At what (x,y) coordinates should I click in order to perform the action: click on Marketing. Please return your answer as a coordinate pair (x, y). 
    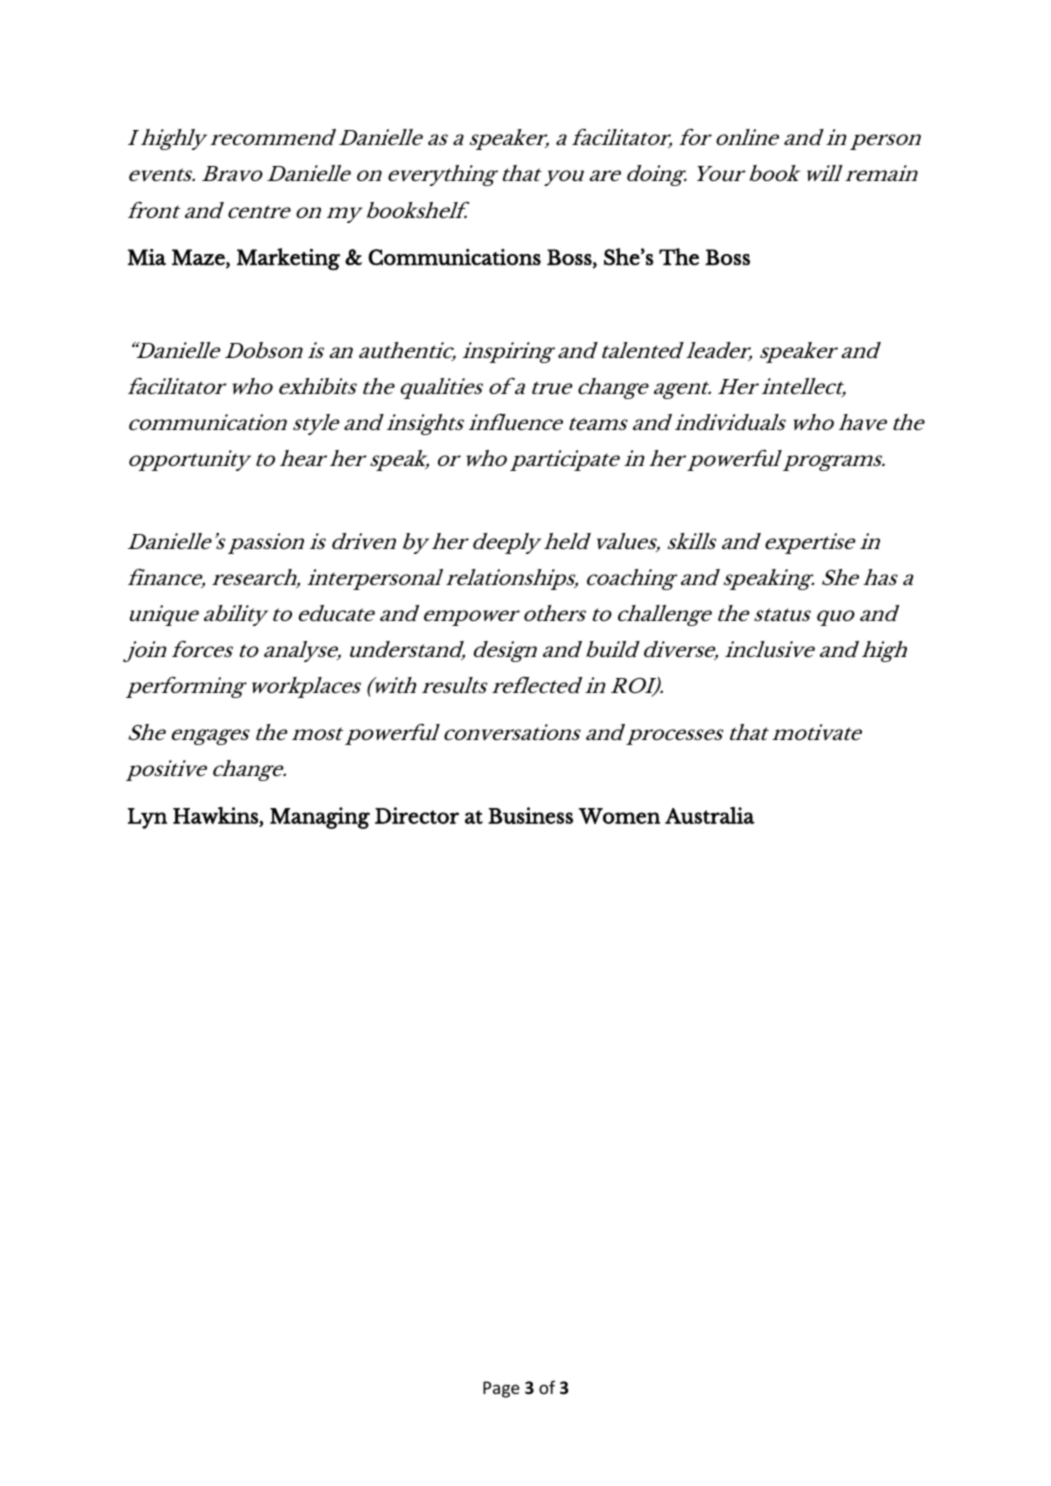
    Looking at the image, I should click on (288, 259).
